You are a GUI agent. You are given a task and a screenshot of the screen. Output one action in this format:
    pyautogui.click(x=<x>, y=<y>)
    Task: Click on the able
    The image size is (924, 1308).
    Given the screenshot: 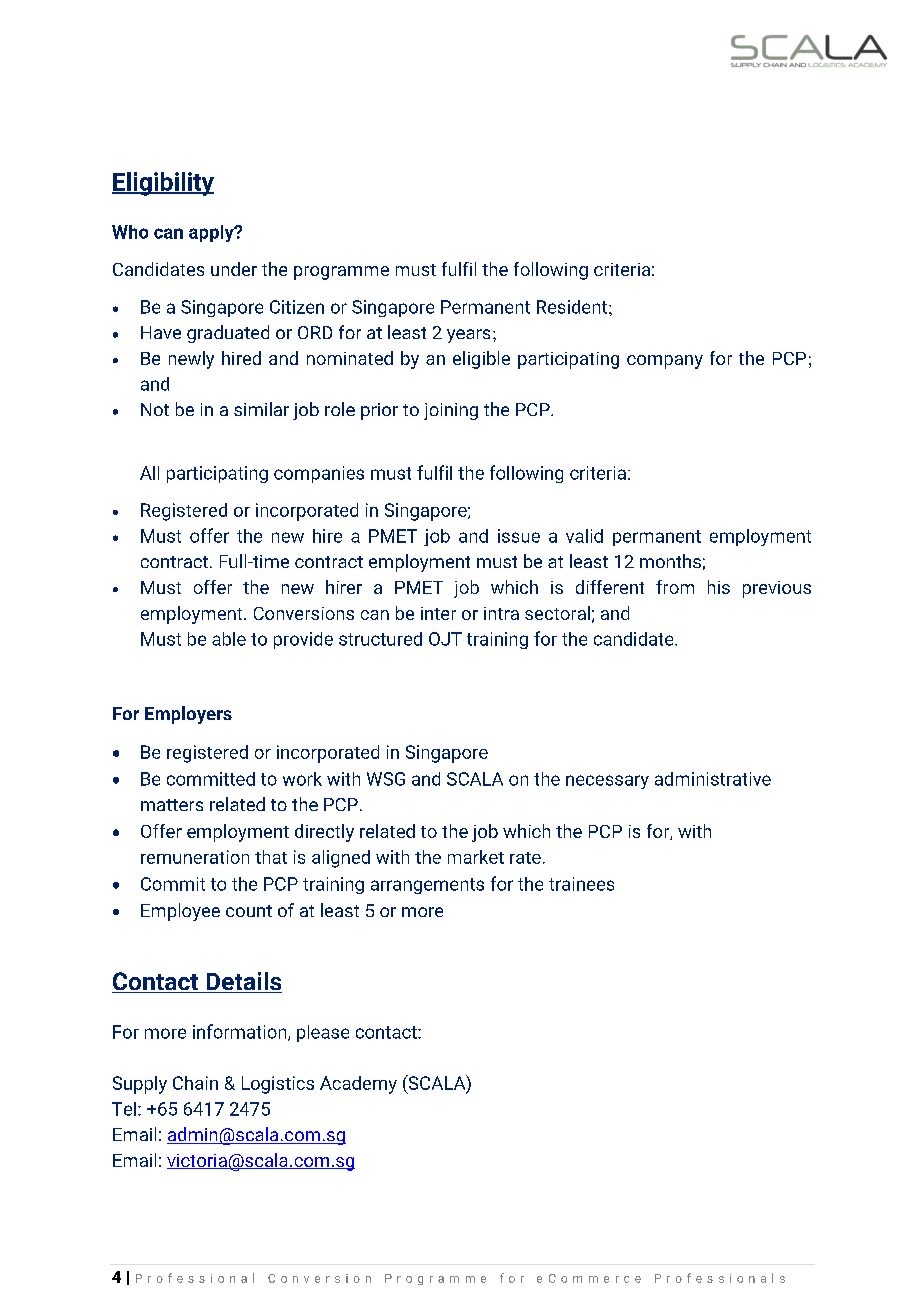 What is the action you would take?
    pyautogui.click(x=229, y=639)
